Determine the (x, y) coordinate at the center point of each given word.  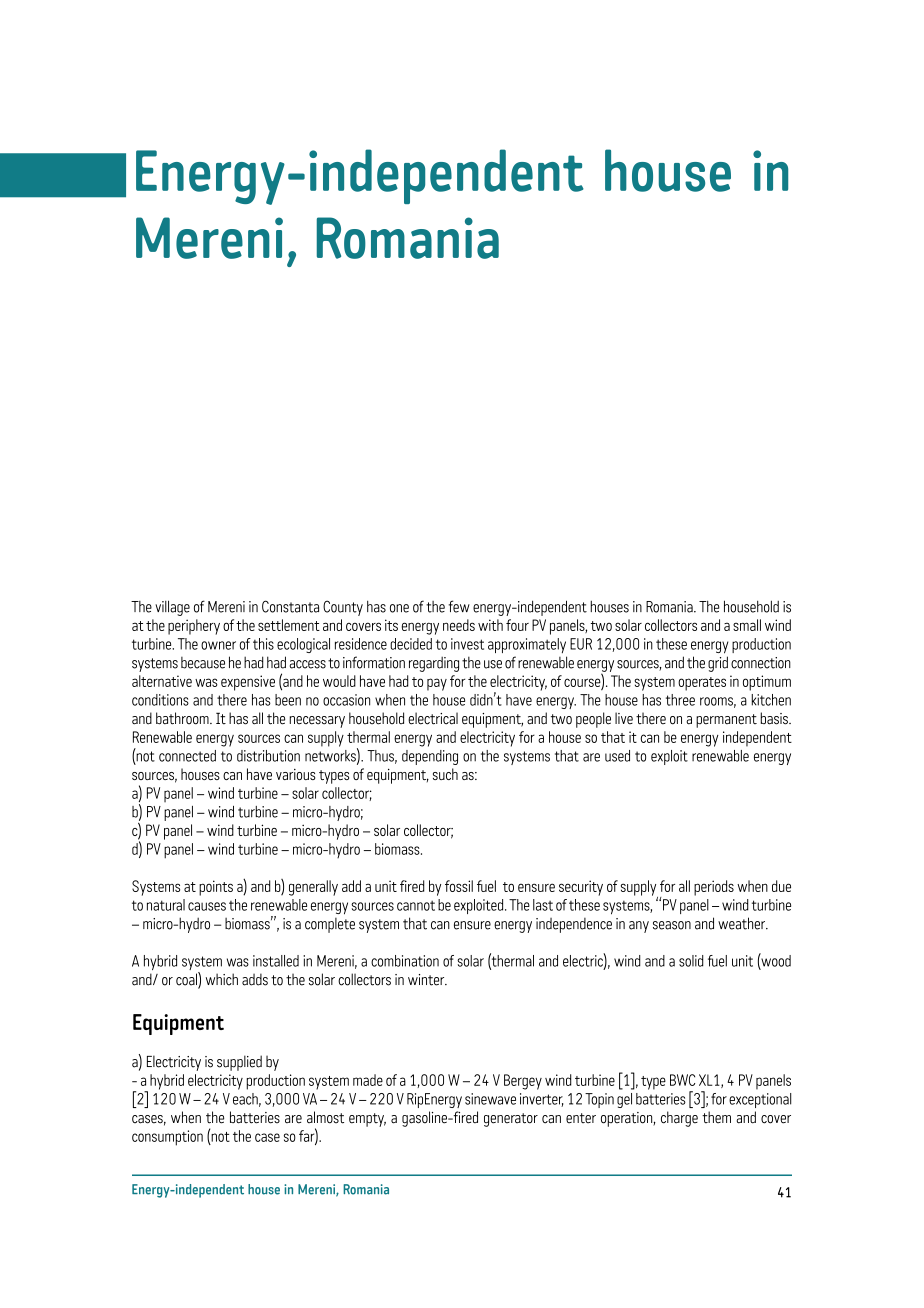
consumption (167, 1138)
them (716, 1117)
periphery (194, 627)
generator (511, 1120)
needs (459, 625)
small (747, 625)
